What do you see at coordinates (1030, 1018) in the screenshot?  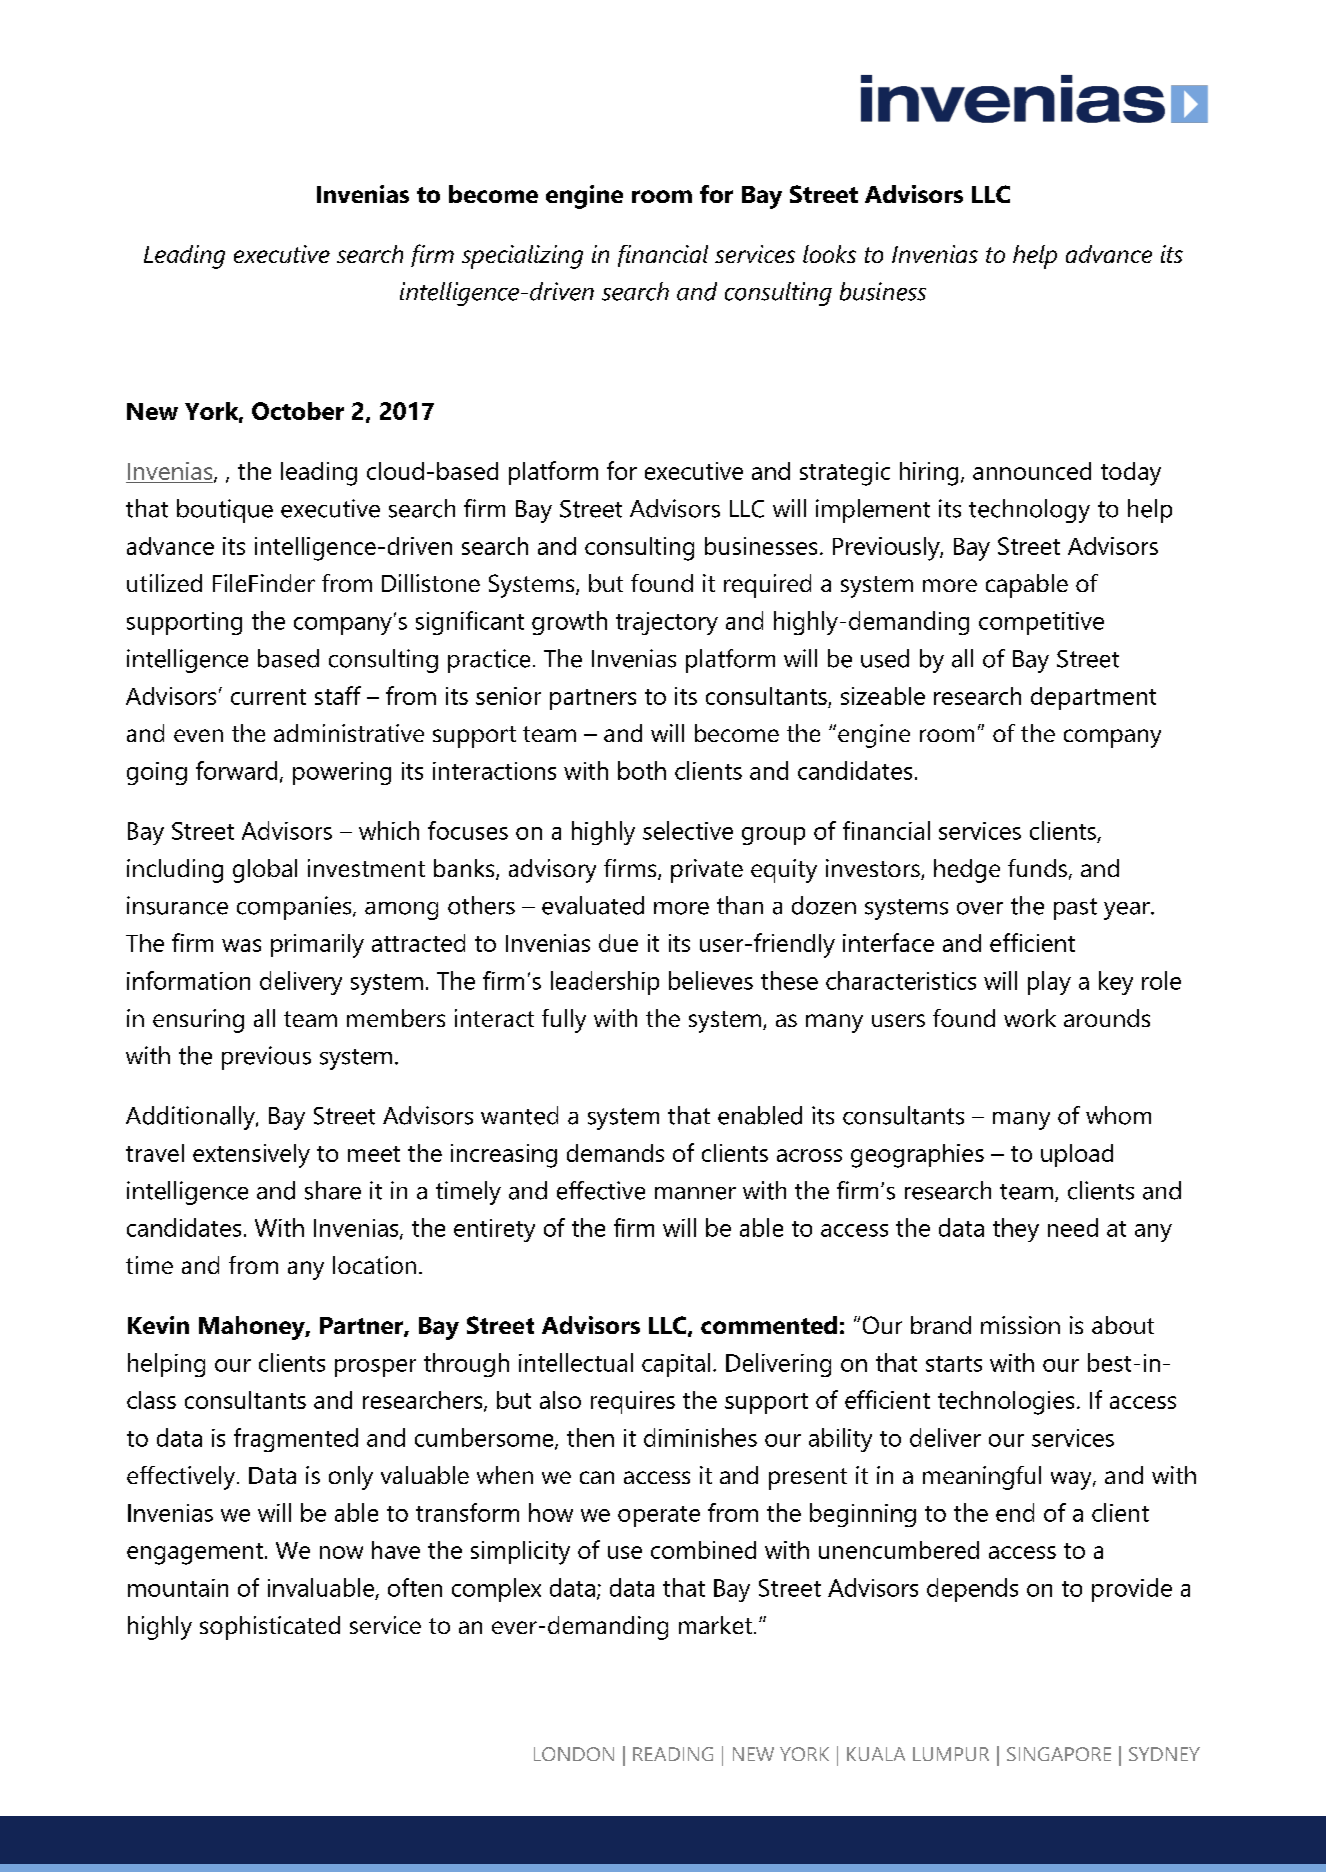 I see `work` at bounding box center [1030, 1018].
